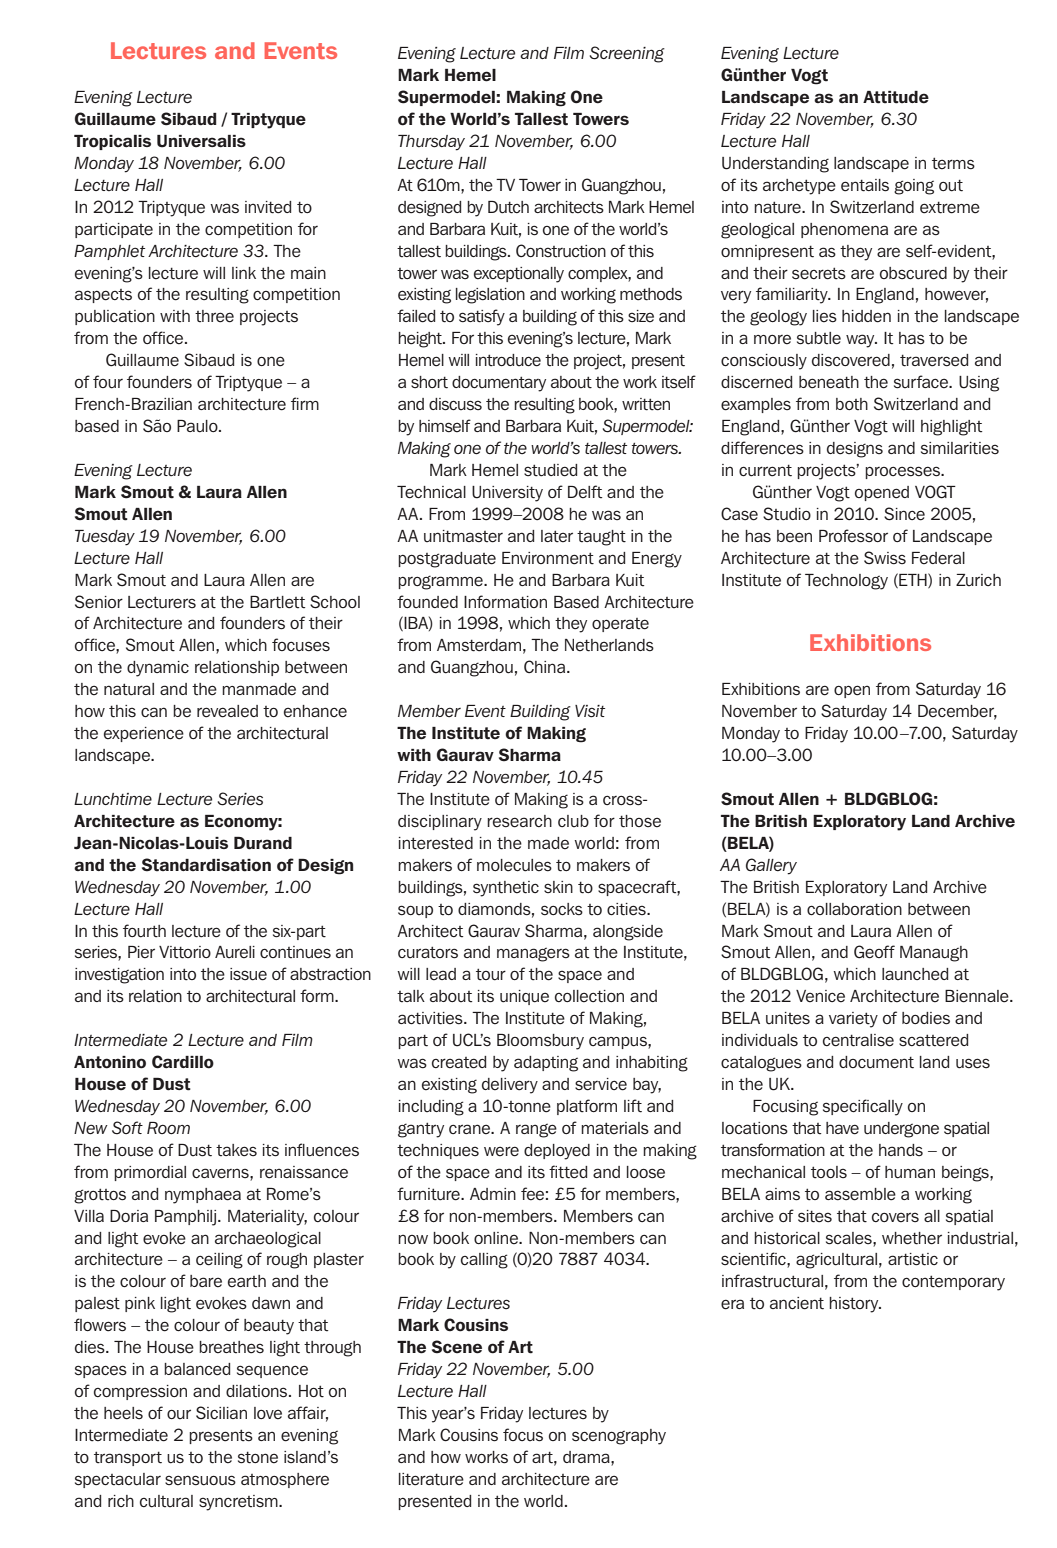  What do you see at coordinates (431, 1479) in the document?
I see `literature` at bounding box center [431, 1479].
